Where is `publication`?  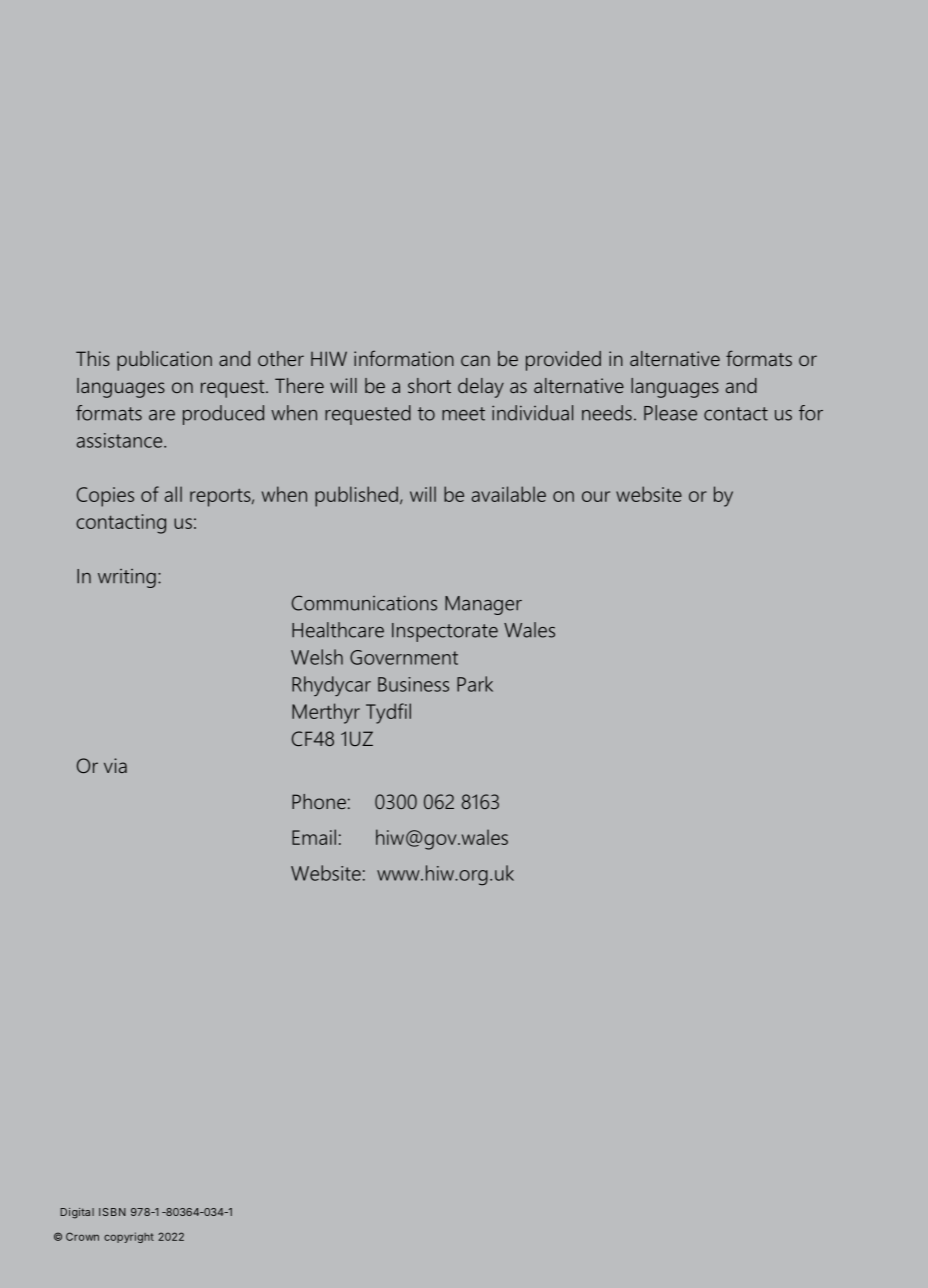
publication is located at coordinates (164, 361).
